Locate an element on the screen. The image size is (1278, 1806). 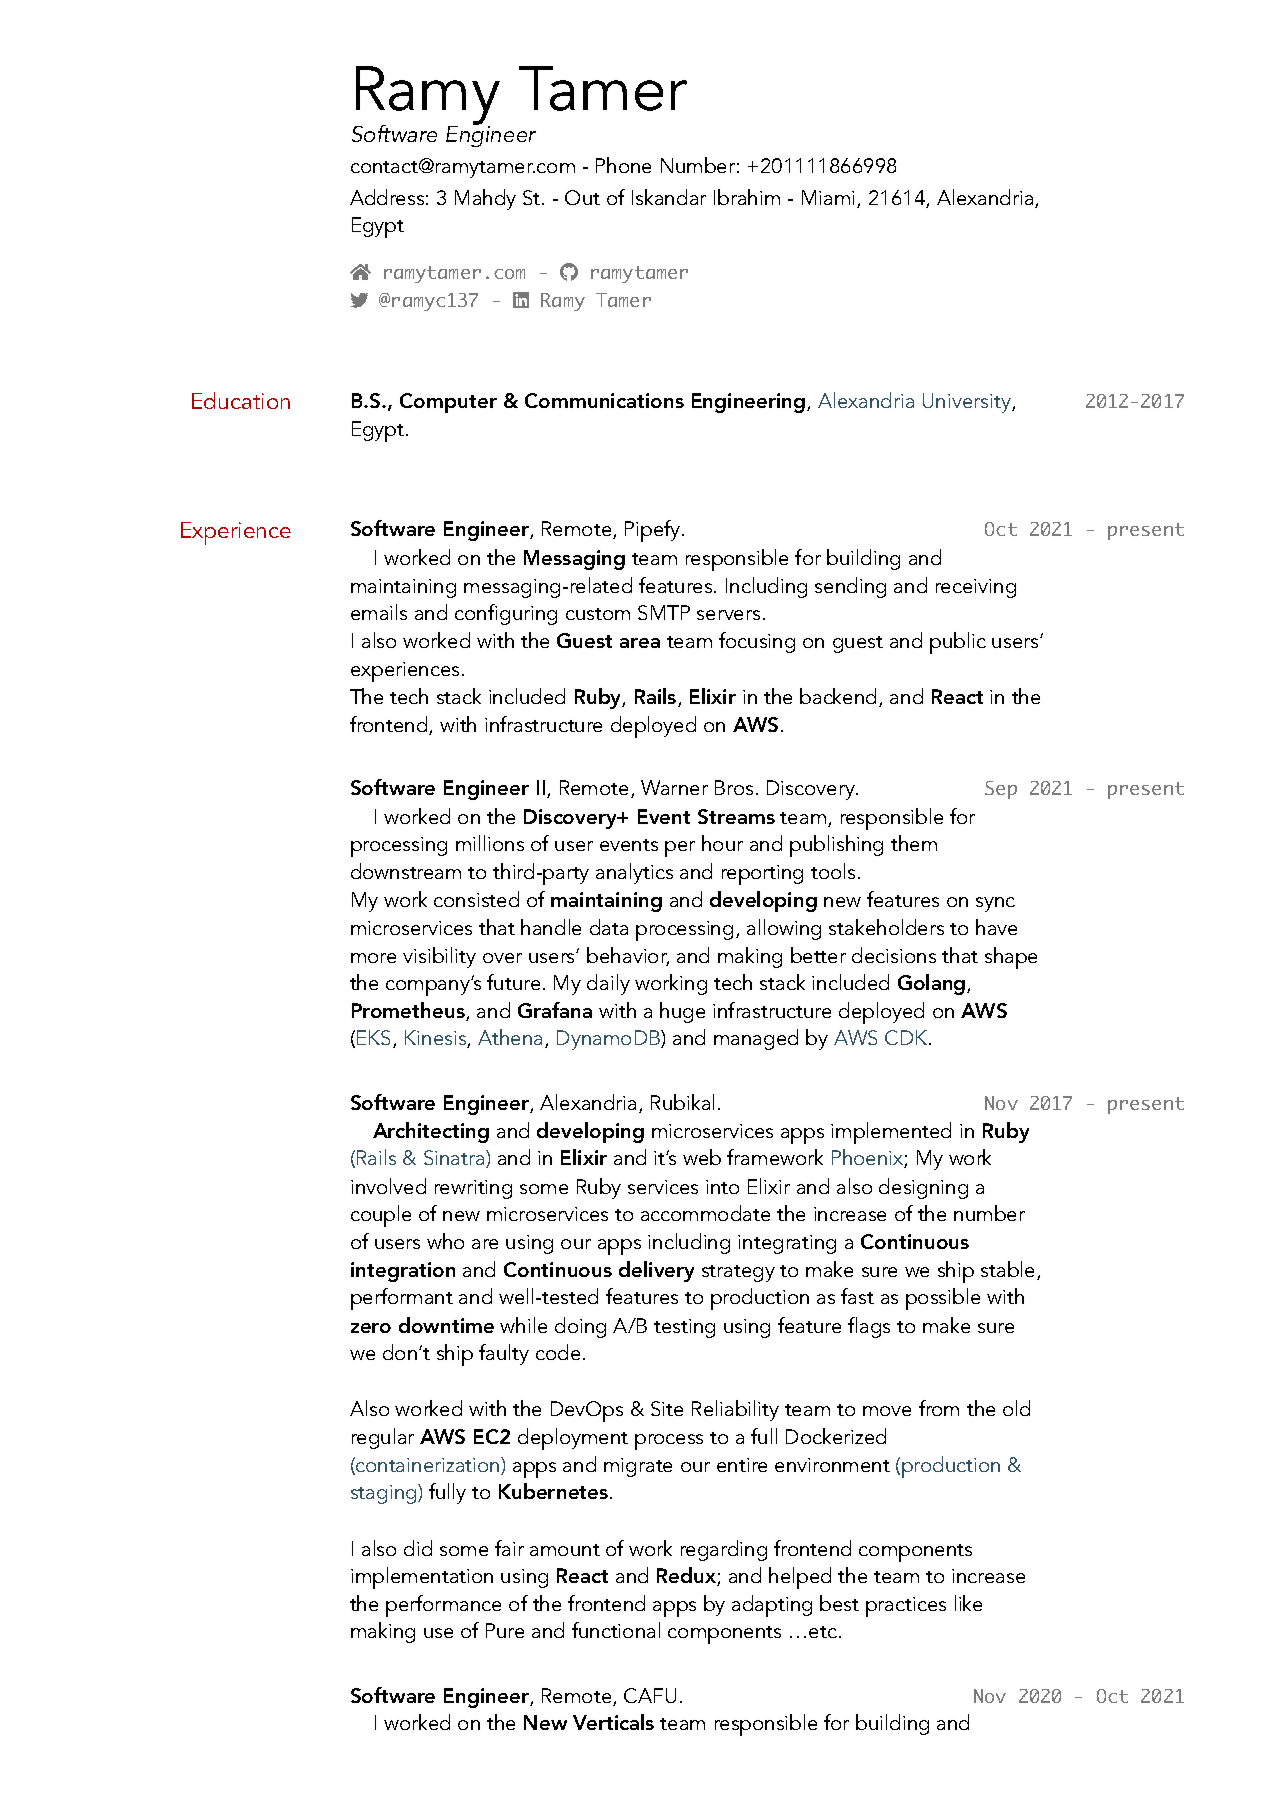
performance is located at coordinates (443, 1606).
